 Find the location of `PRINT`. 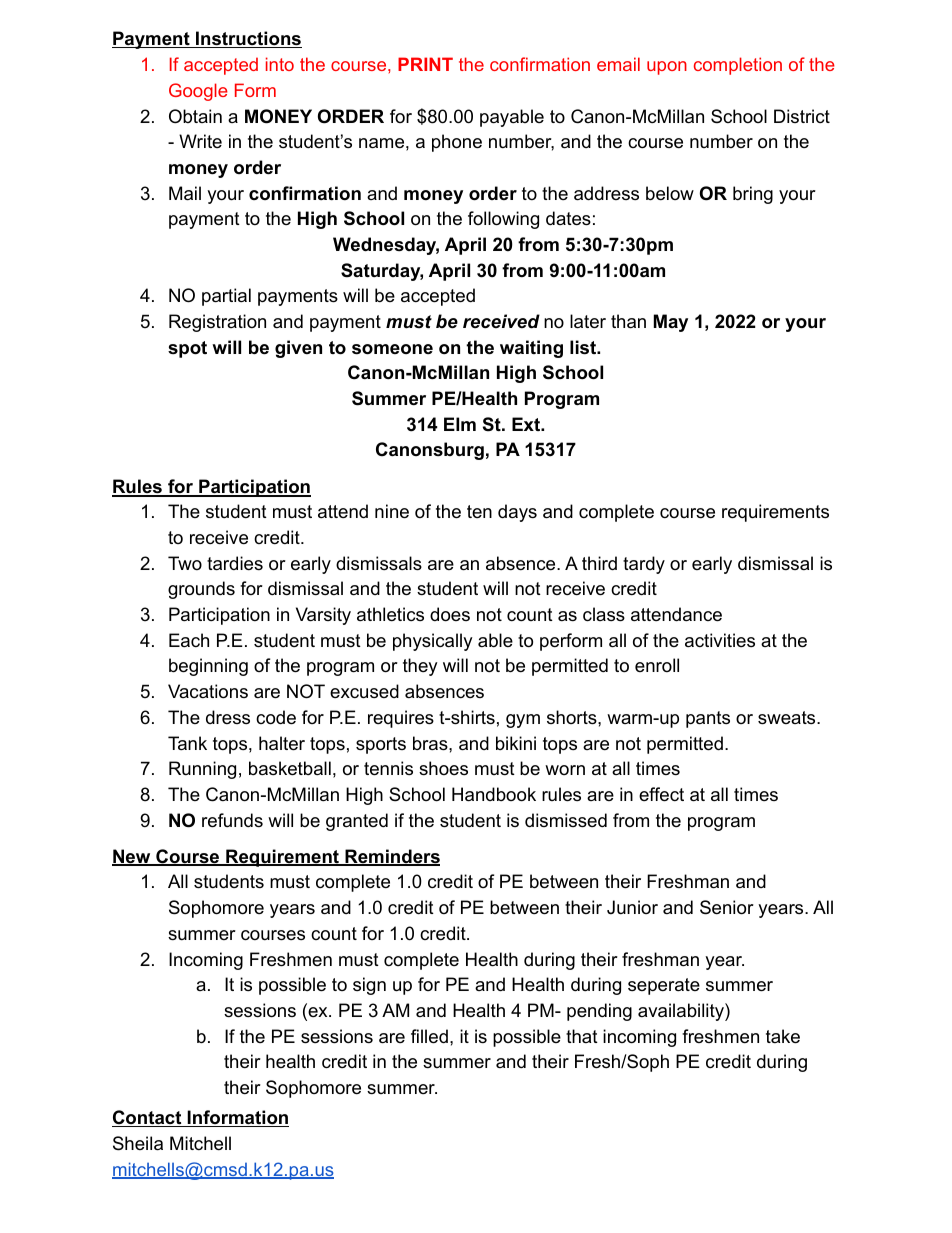

PRINT is located at coordinates (425, 64).
